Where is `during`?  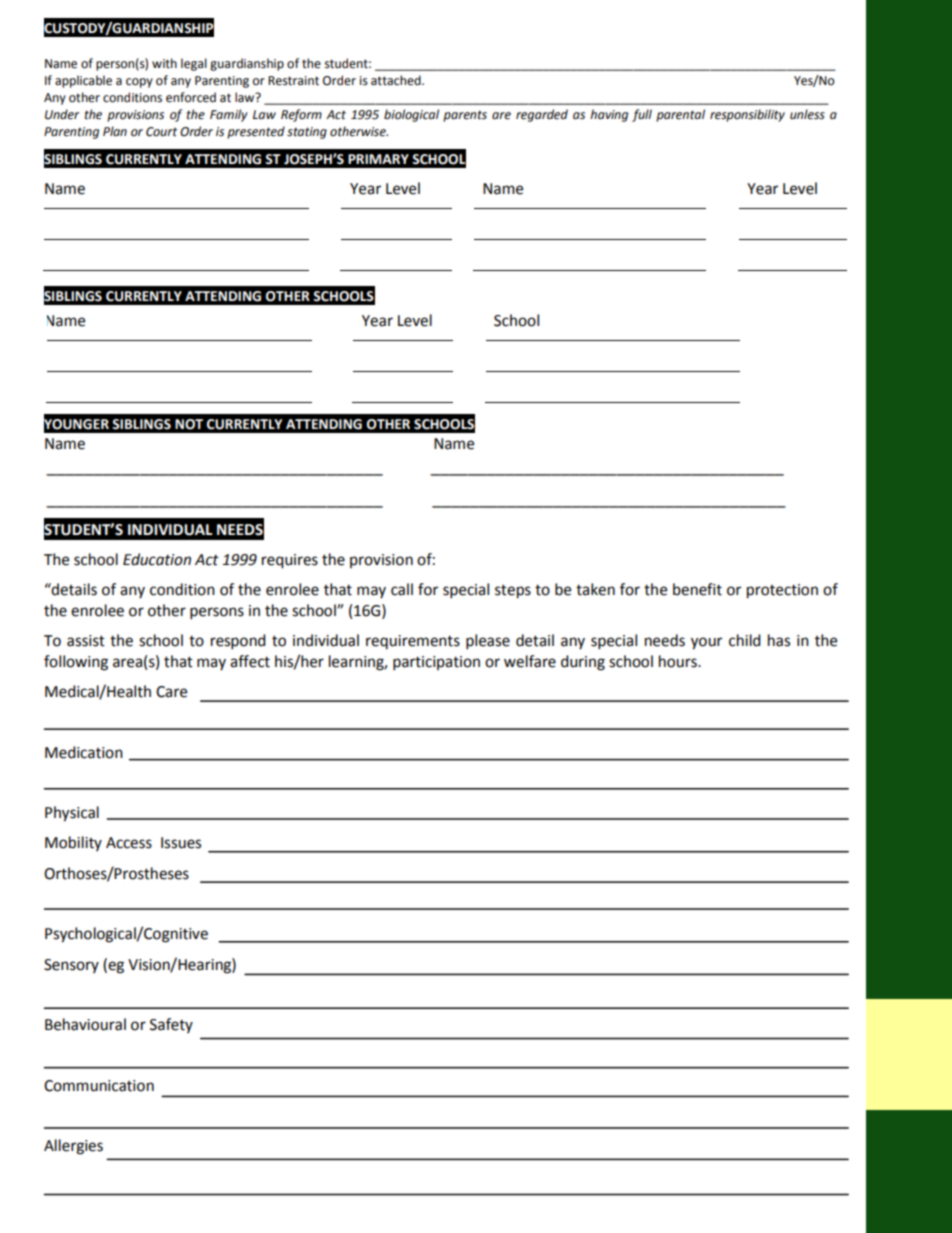
during is located at coordinates (583, 663).
